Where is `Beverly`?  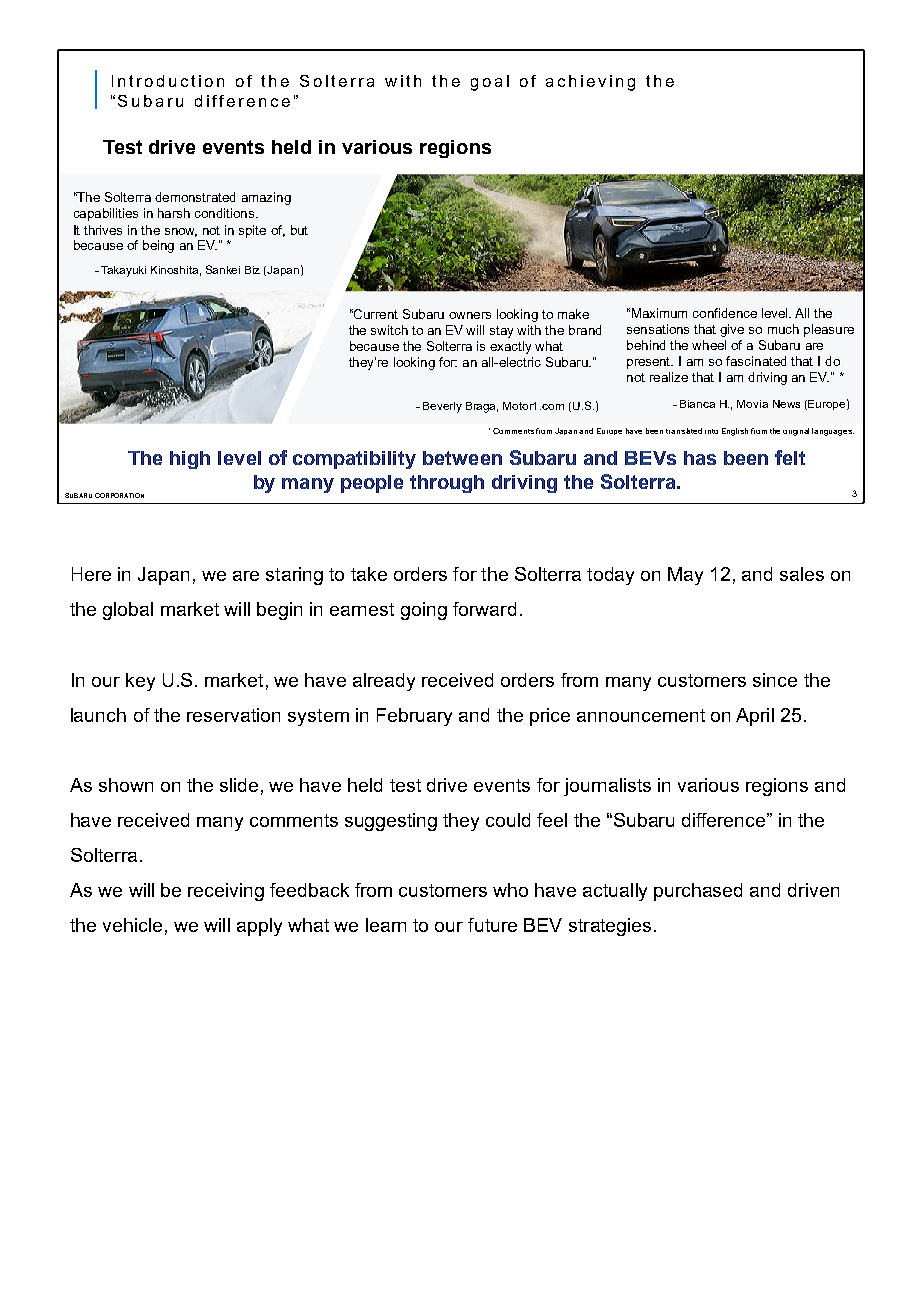
Beverly is located at coordinates (442, 407).
